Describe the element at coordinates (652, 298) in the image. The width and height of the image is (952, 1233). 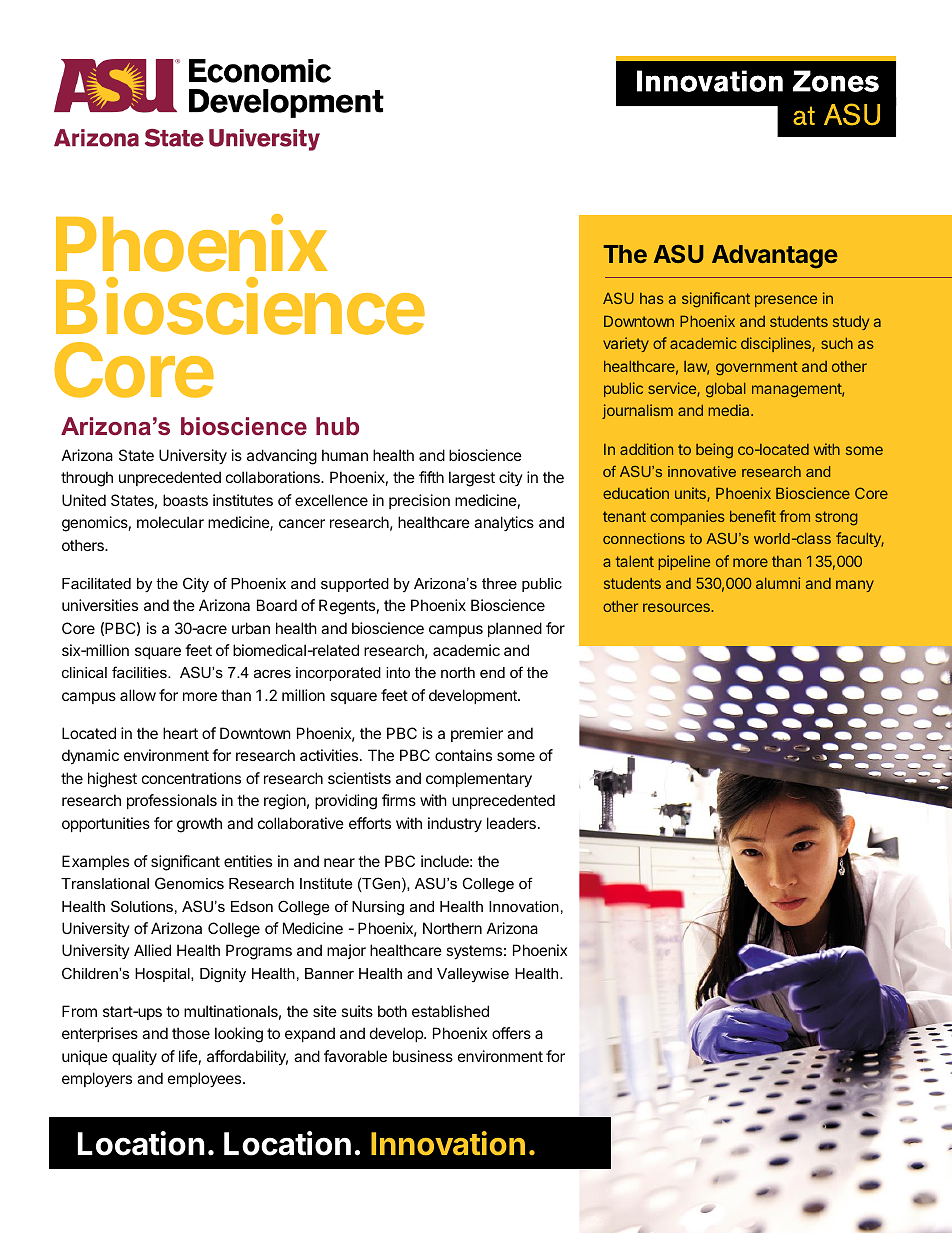
I see `has` at that location.
